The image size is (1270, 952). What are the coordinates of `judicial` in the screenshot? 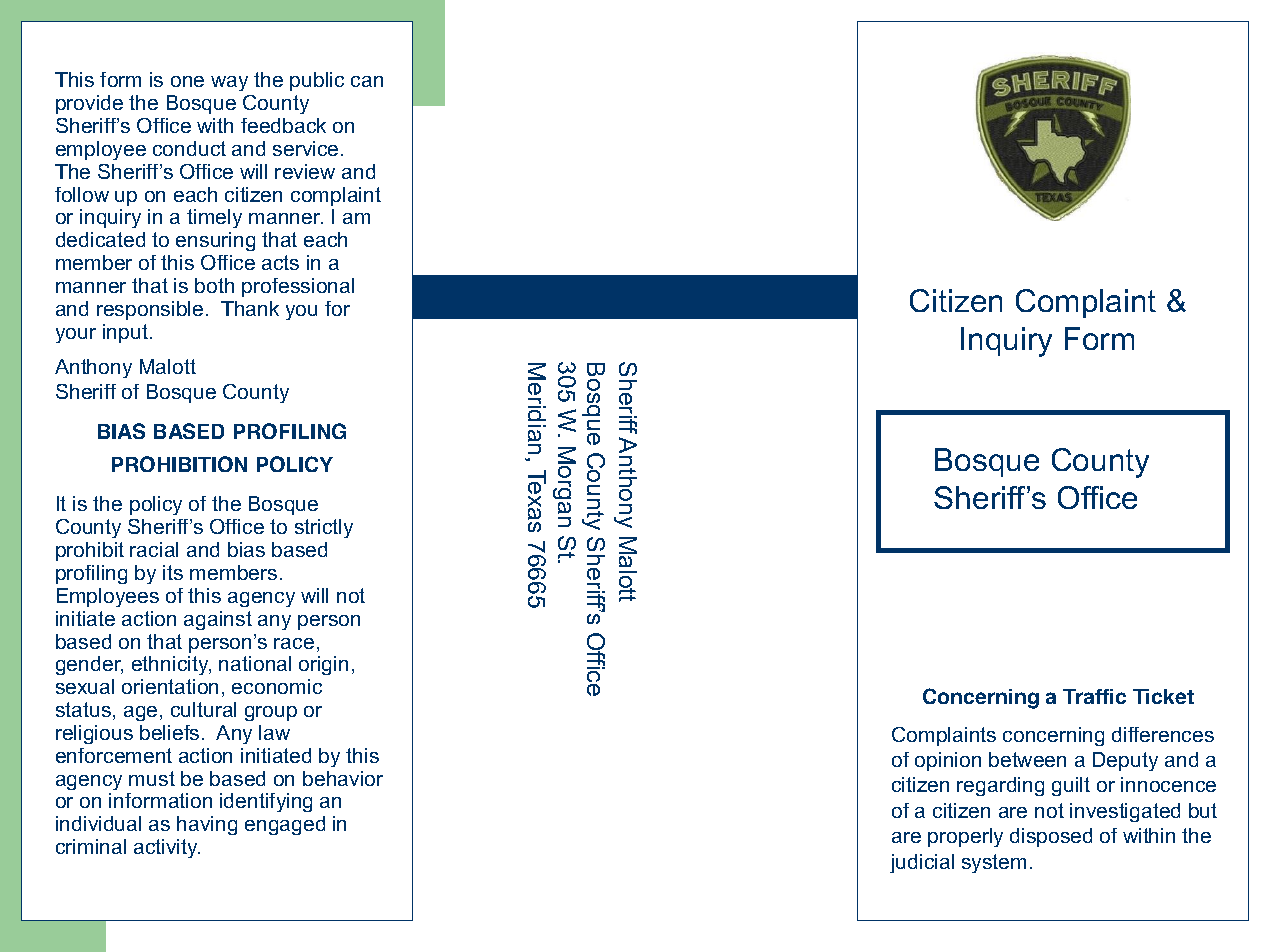 It's located at (922, 863).
